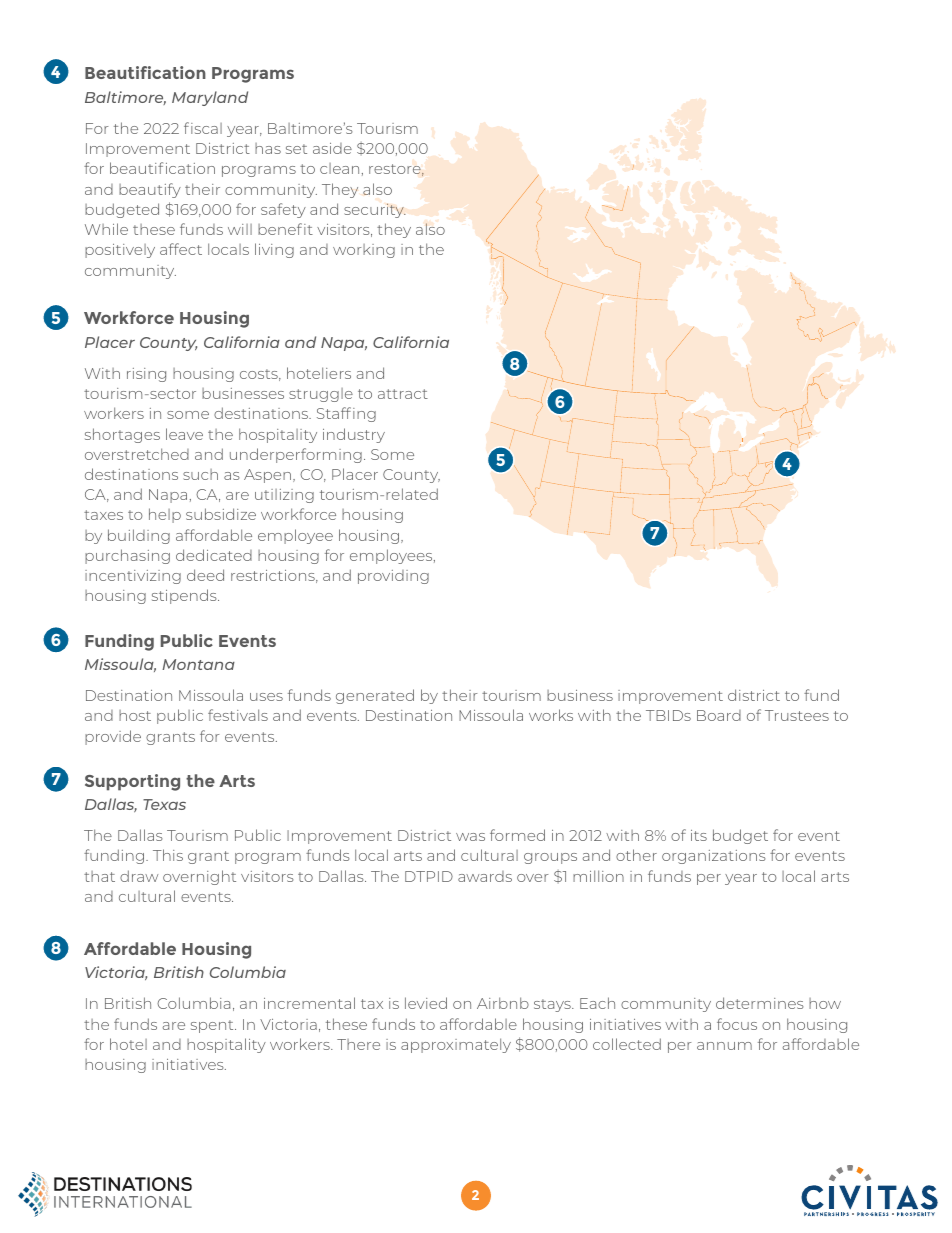  What do you see at coordinates (213, 1026) in the page?
I see `spent` at bounding box center [213, 1026].
